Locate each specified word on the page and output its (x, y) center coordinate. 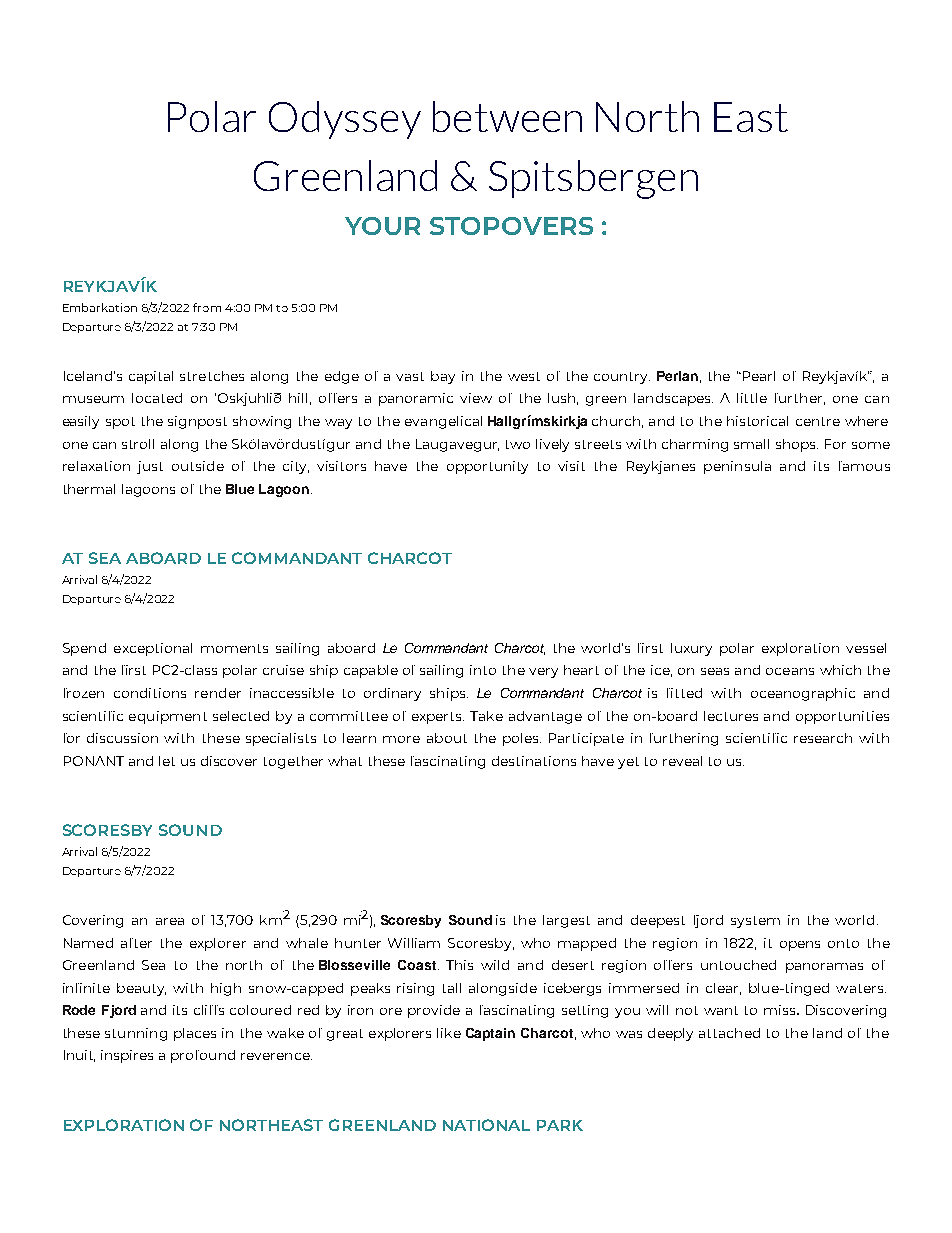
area (170, 921)
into (483, 670)
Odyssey (345, 120)
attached (729, 1033)
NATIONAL (486, 1125)
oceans (790, 671)
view (476, 398)
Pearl (757, 376)
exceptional (153, 649)
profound (203, 1056)
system (755, 922)
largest (566, 921)
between (507, 116)
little (752, 398)
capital (151, 377)
